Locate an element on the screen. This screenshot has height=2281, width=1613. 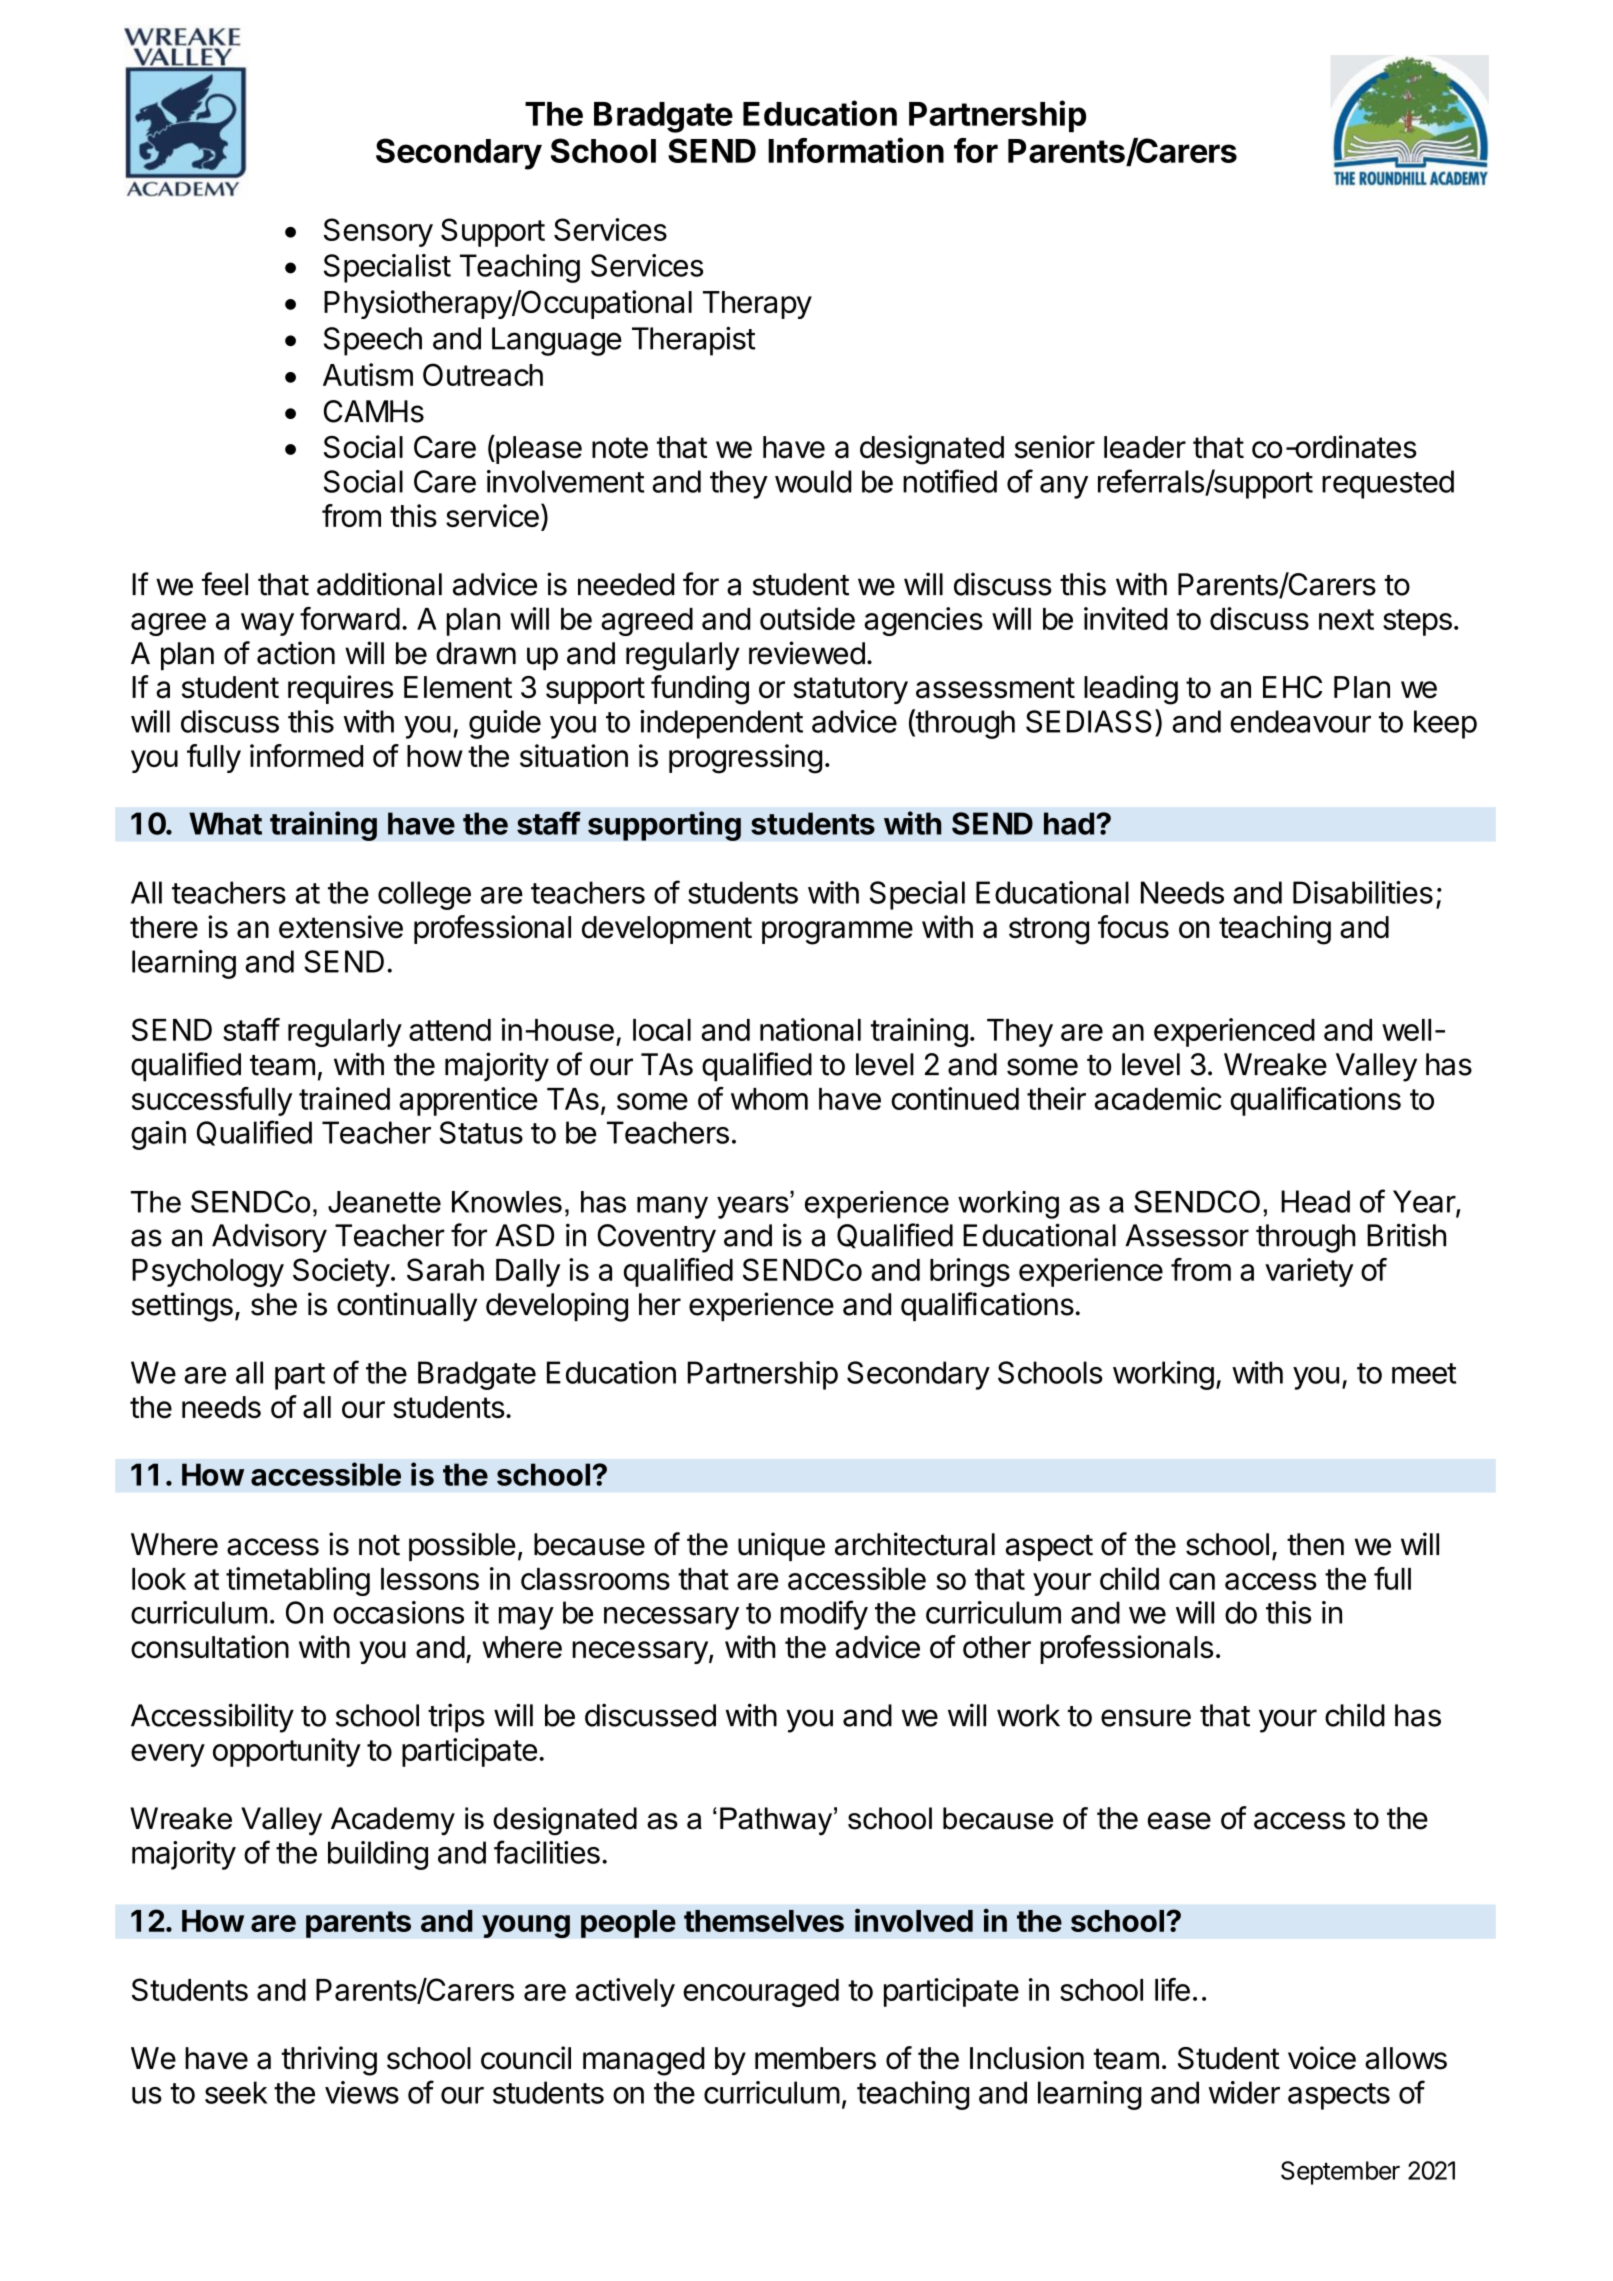
leader is located at coordinates (1145, 447).
